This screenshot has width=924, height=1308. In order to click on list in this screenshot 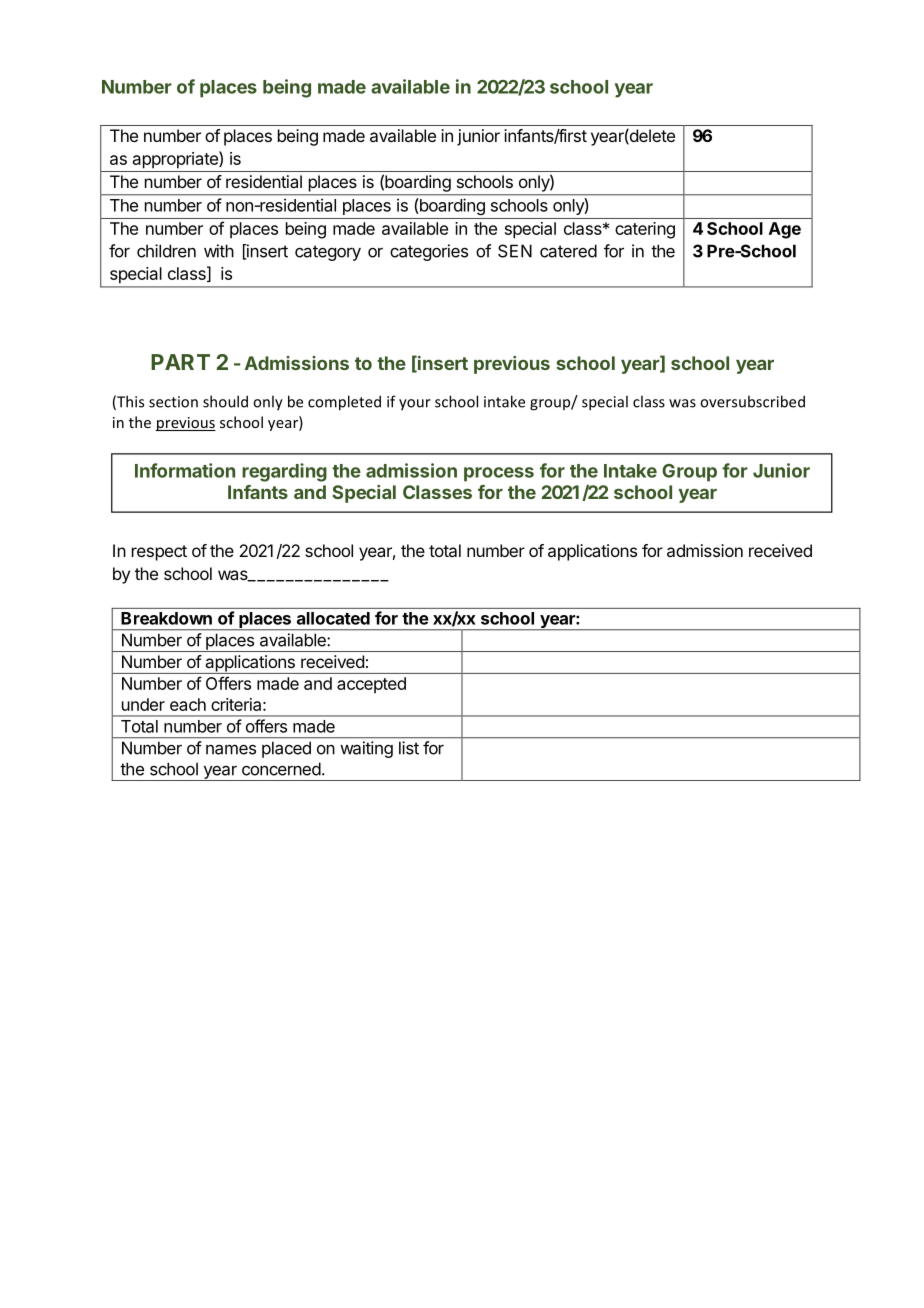, I will do `click(409, 748)`.
